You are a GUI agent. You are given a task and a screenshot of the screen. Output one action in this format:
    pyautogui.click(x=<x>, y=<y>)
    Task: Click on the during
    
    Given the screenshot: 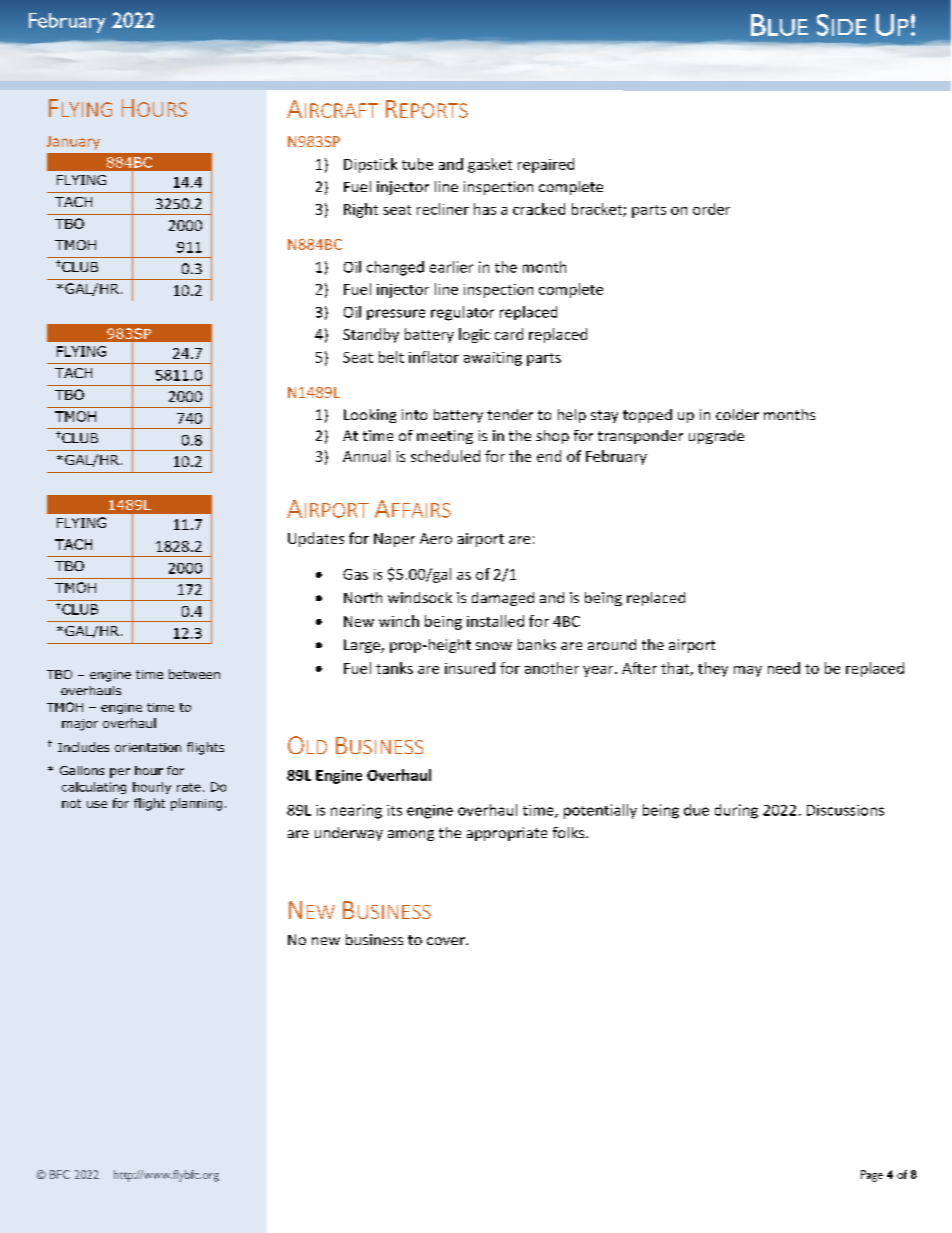 What is the action you would take?
    pyautogui.click(x=736, y=811)
